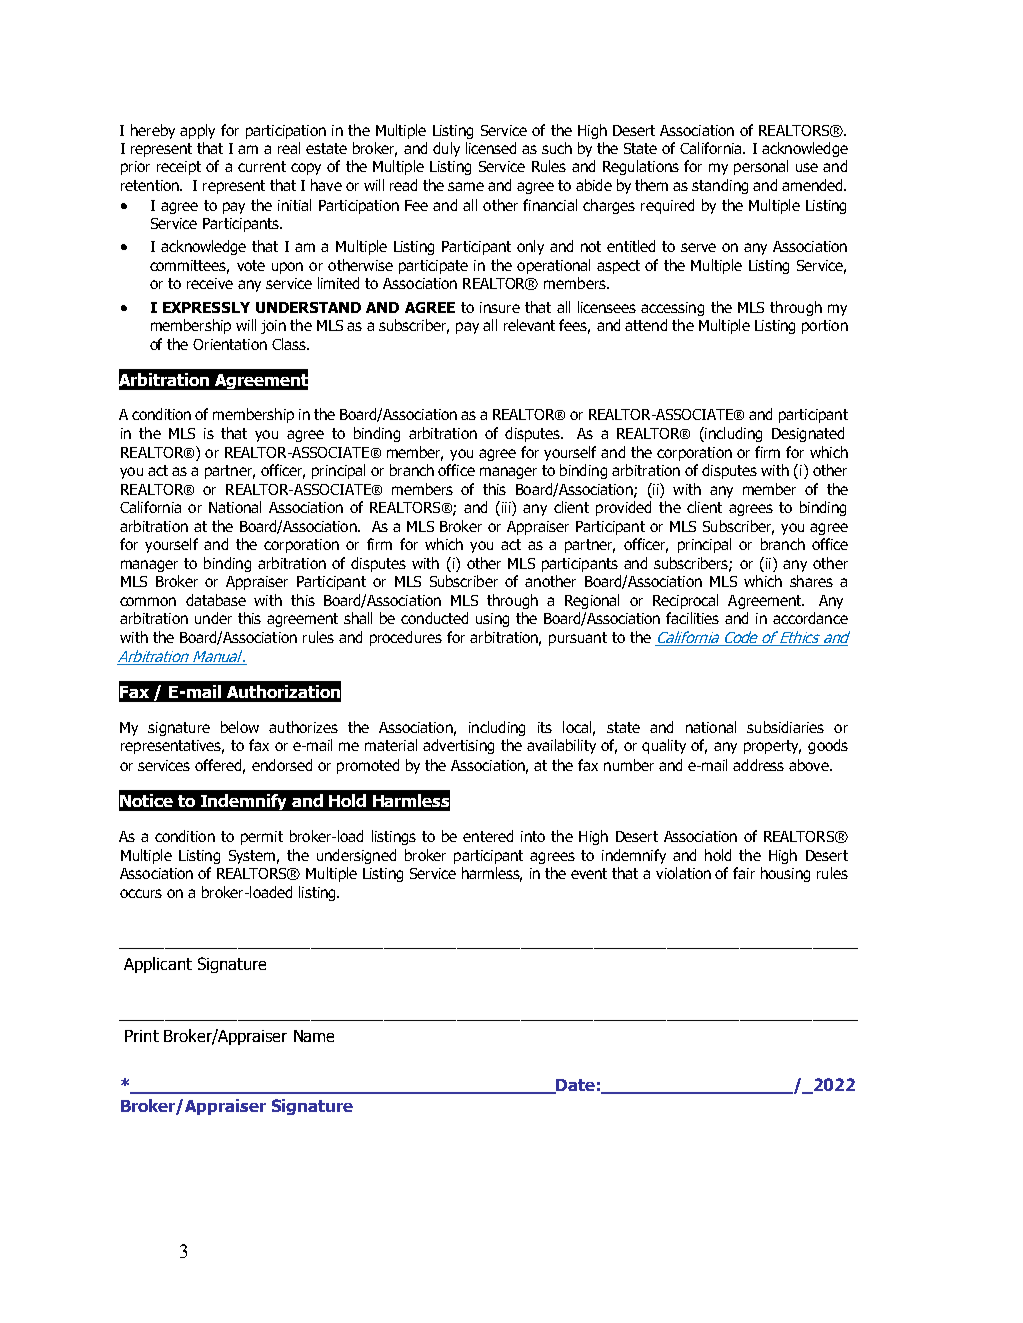 The width and height of the document is (1023, 1323). Describe the element at coordinates (216, 600) in the document. I see `database` at that location.
